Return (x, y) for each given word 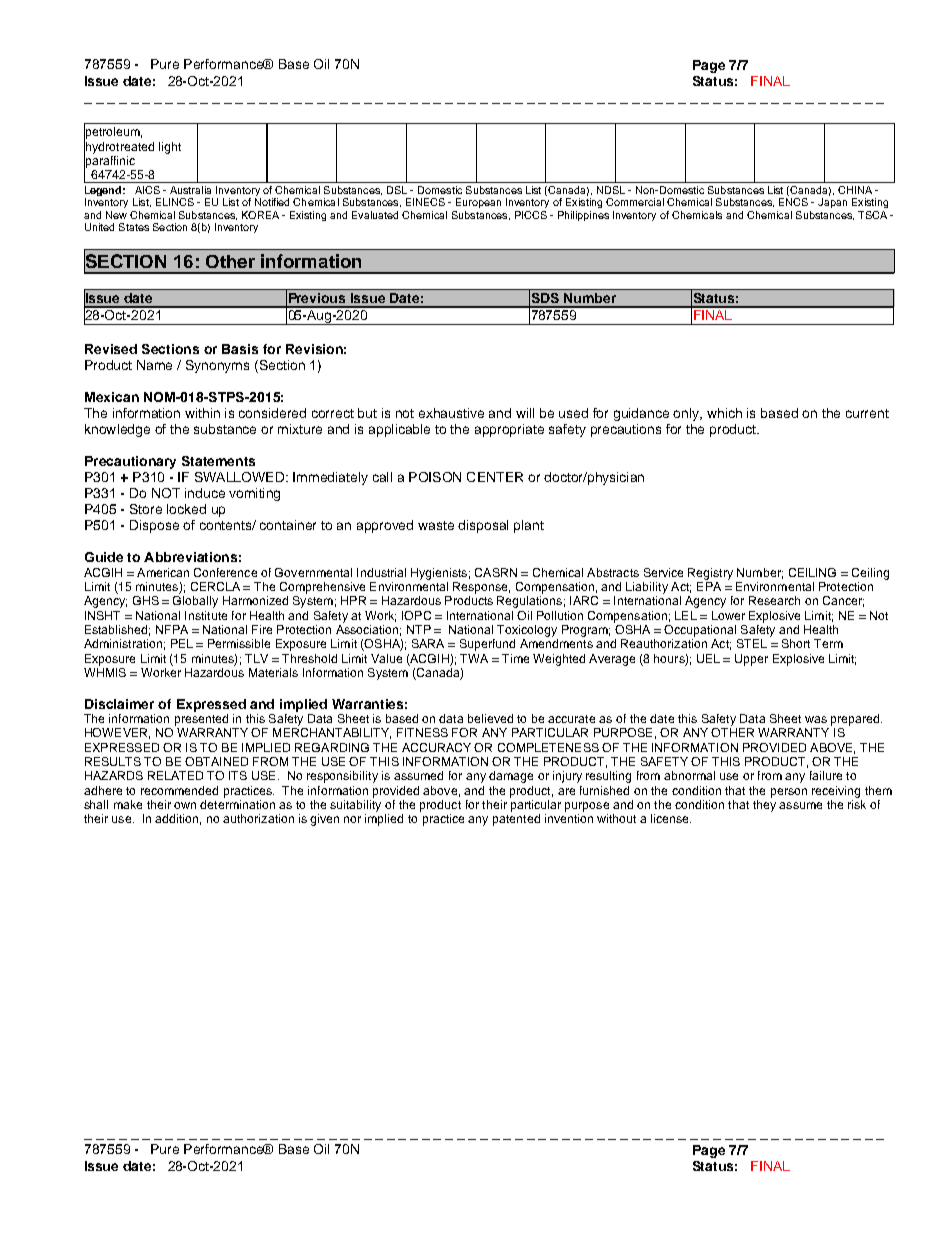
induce (205, 493)
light (170, 148)
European (478, 203)
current (867, 413)
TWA (474, 658)
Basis (240, 349)
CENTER (495, 477)
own (185, 805)
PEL (182, 643)
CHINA (855, 190)
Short (796, 643)
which (724, 413)
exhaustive (451, 413)
